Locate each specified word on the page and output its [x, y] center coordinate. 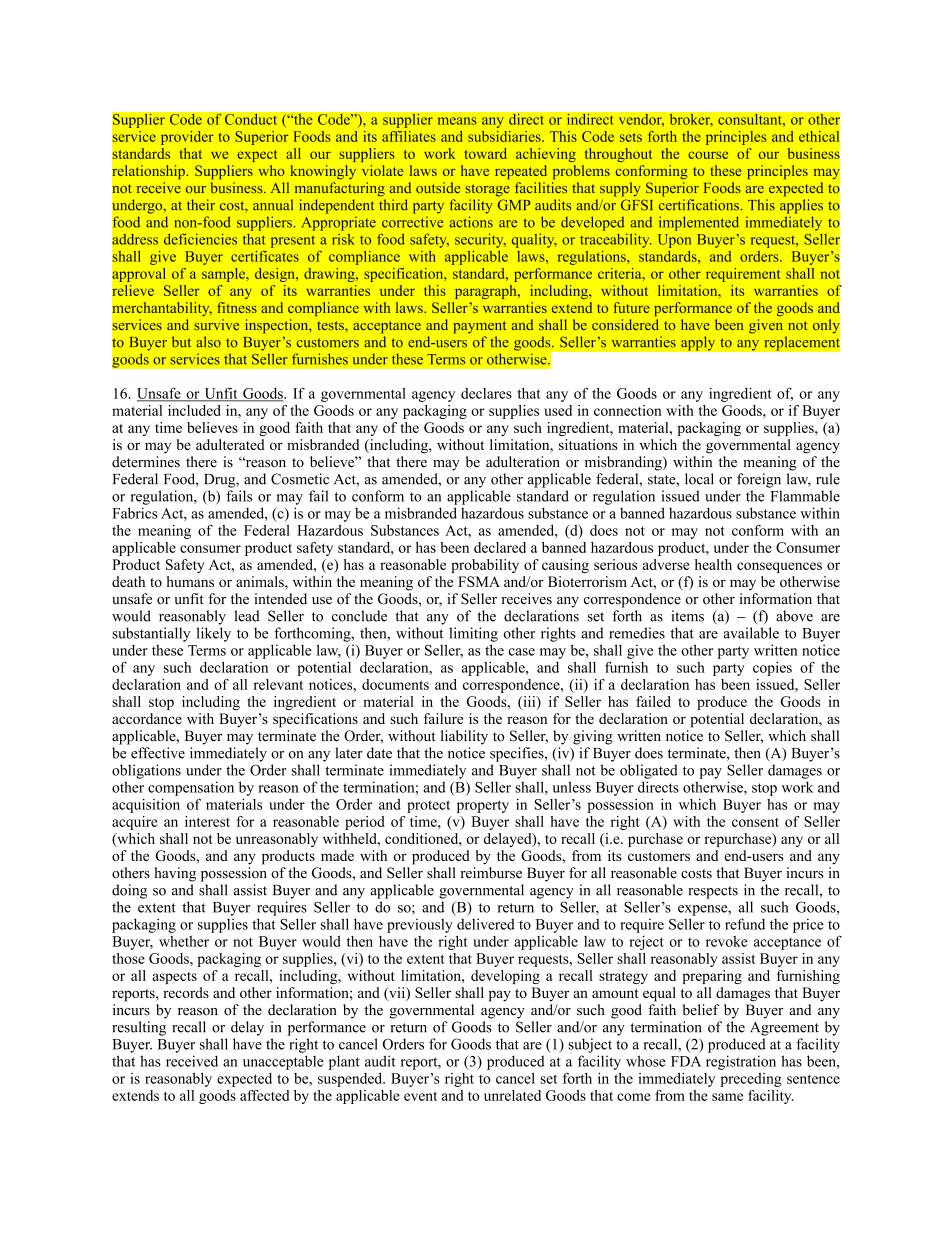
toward [485, 153]
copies [772, 669]
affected [264, 1095]
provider [187, 138]
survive [216, 324]
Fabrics [135, 513]
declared [500, 547]
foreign [759, 480]
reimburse [491, 873]
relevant [278, 684]
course [708, 155]
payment [479, 327]
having [175, 874]
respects [713, 892]
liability [464, 737]
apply [698, 343]
